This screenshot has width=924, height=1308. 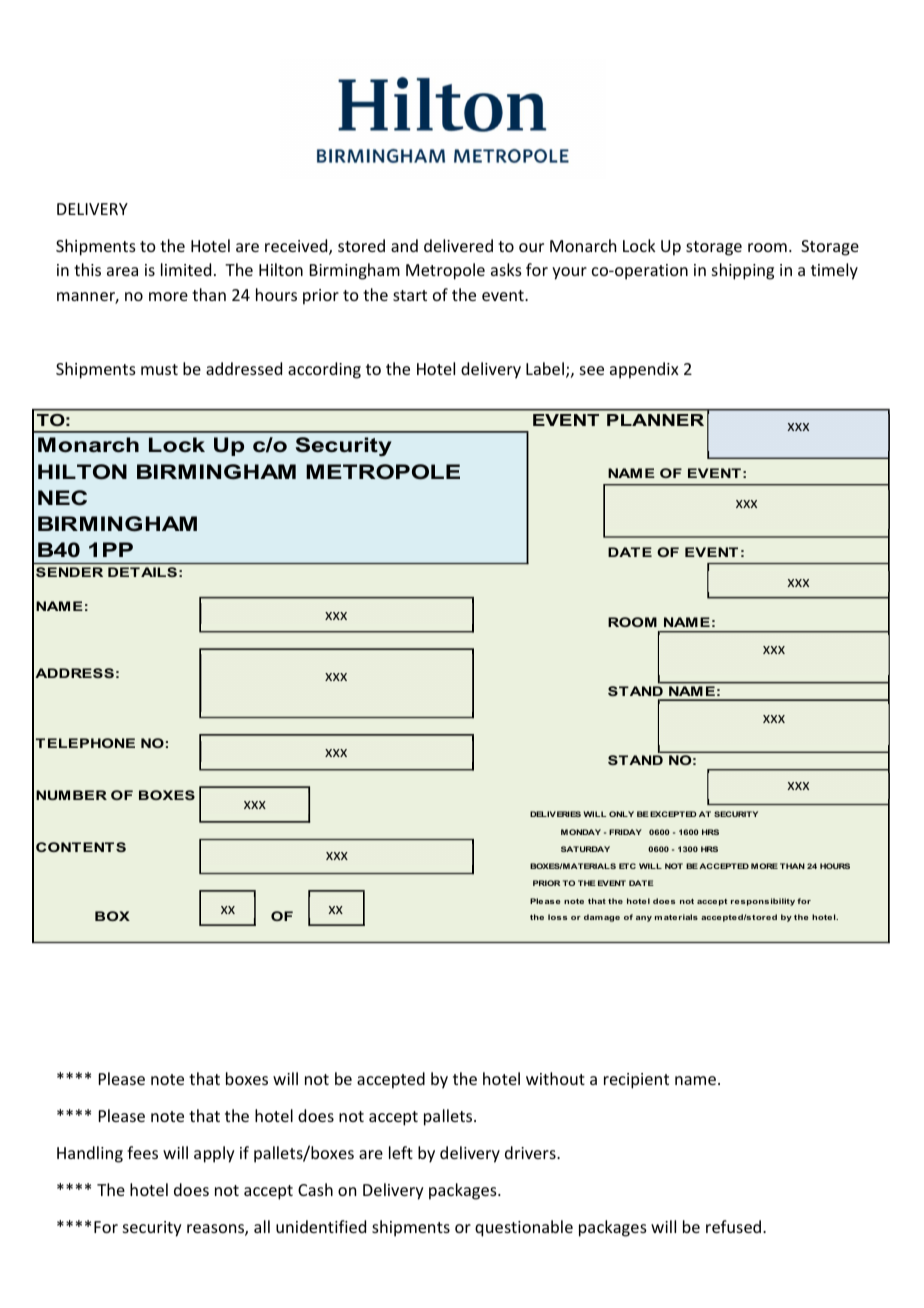 I want to click on CONTENTS, so click(x=81, y=847).
